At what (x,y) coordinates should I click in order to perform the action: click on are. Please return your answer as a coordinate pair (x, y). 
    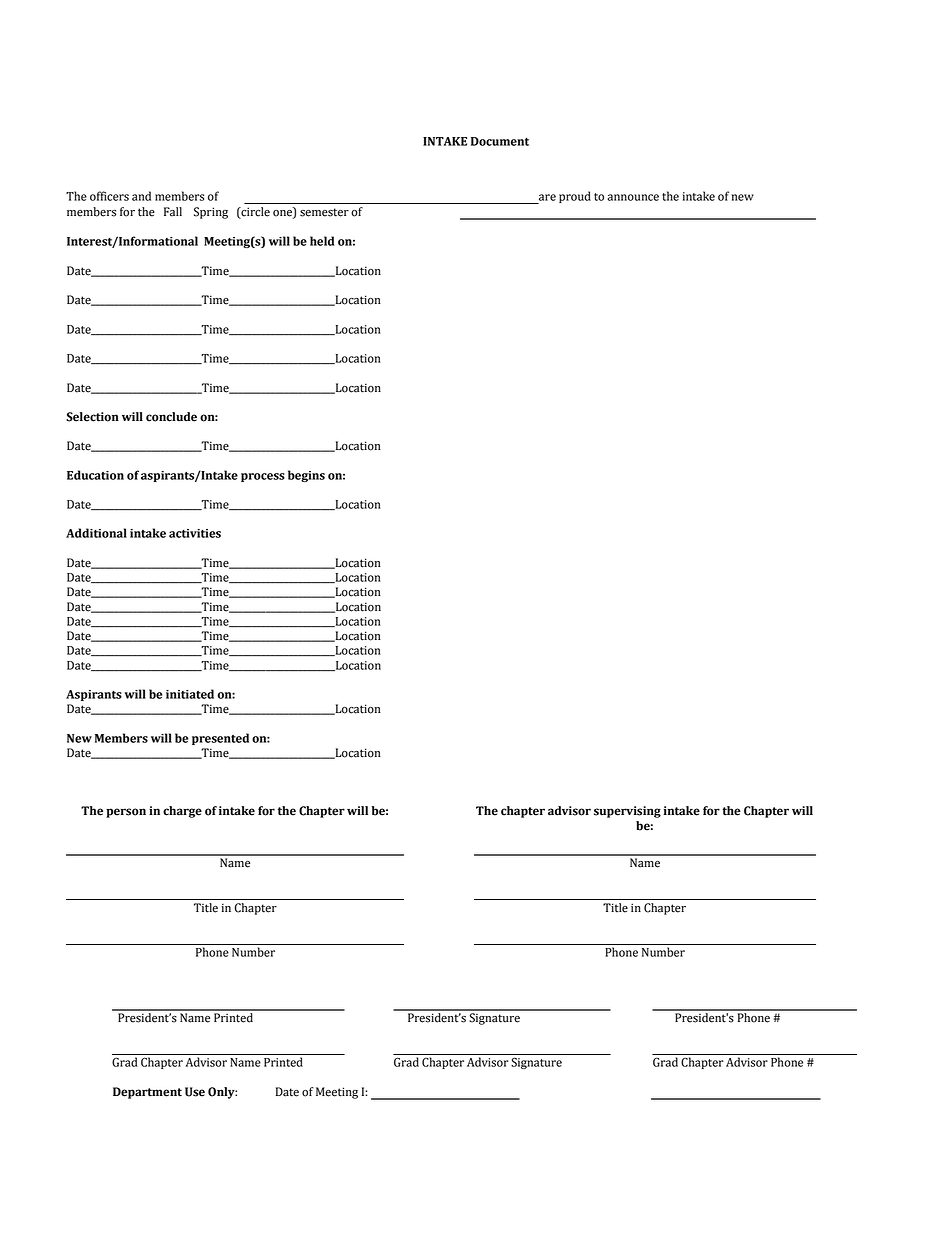
    Looking at the image, I should click on (547, 197).
